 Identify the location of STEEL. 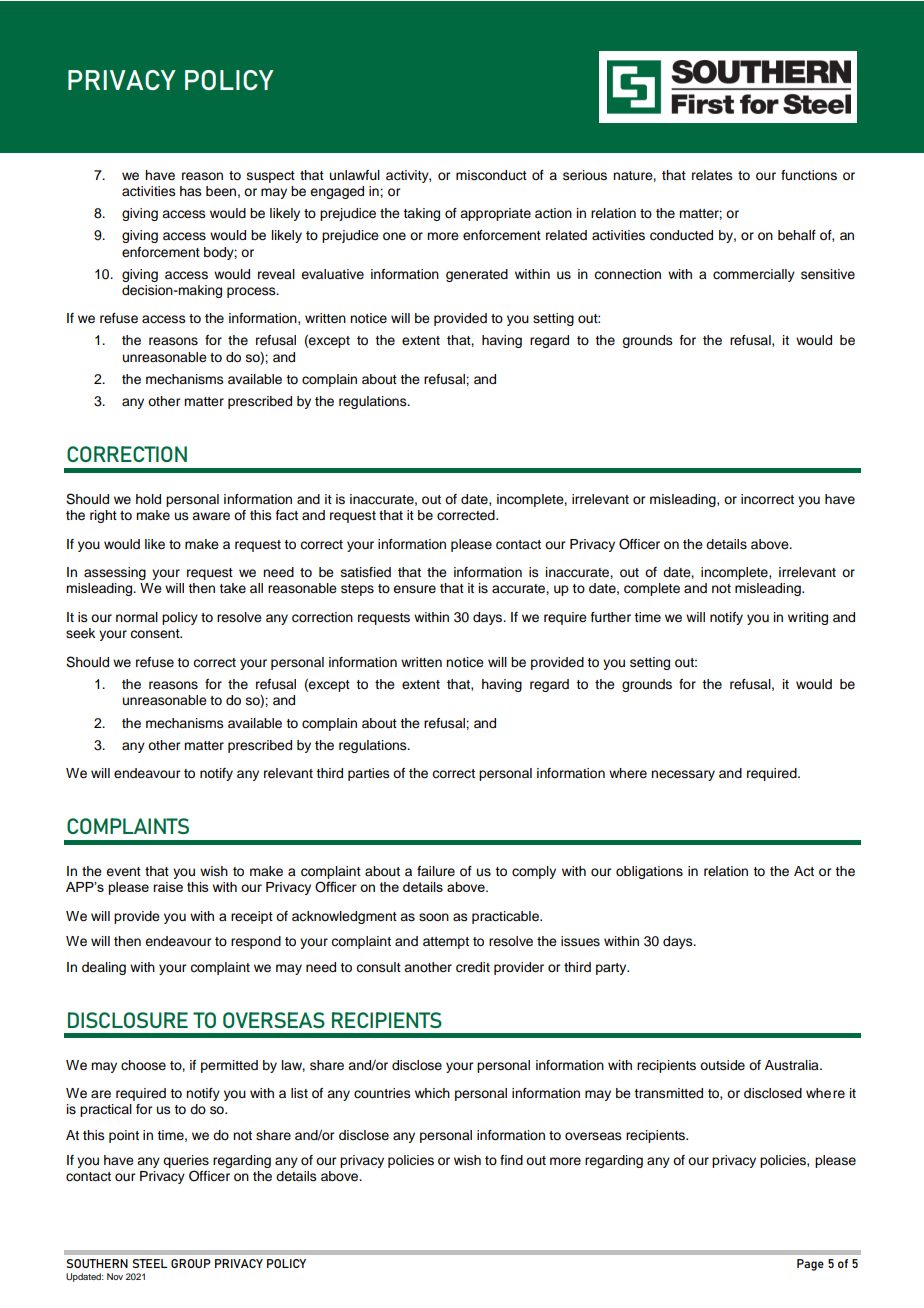
(150, 1263).
